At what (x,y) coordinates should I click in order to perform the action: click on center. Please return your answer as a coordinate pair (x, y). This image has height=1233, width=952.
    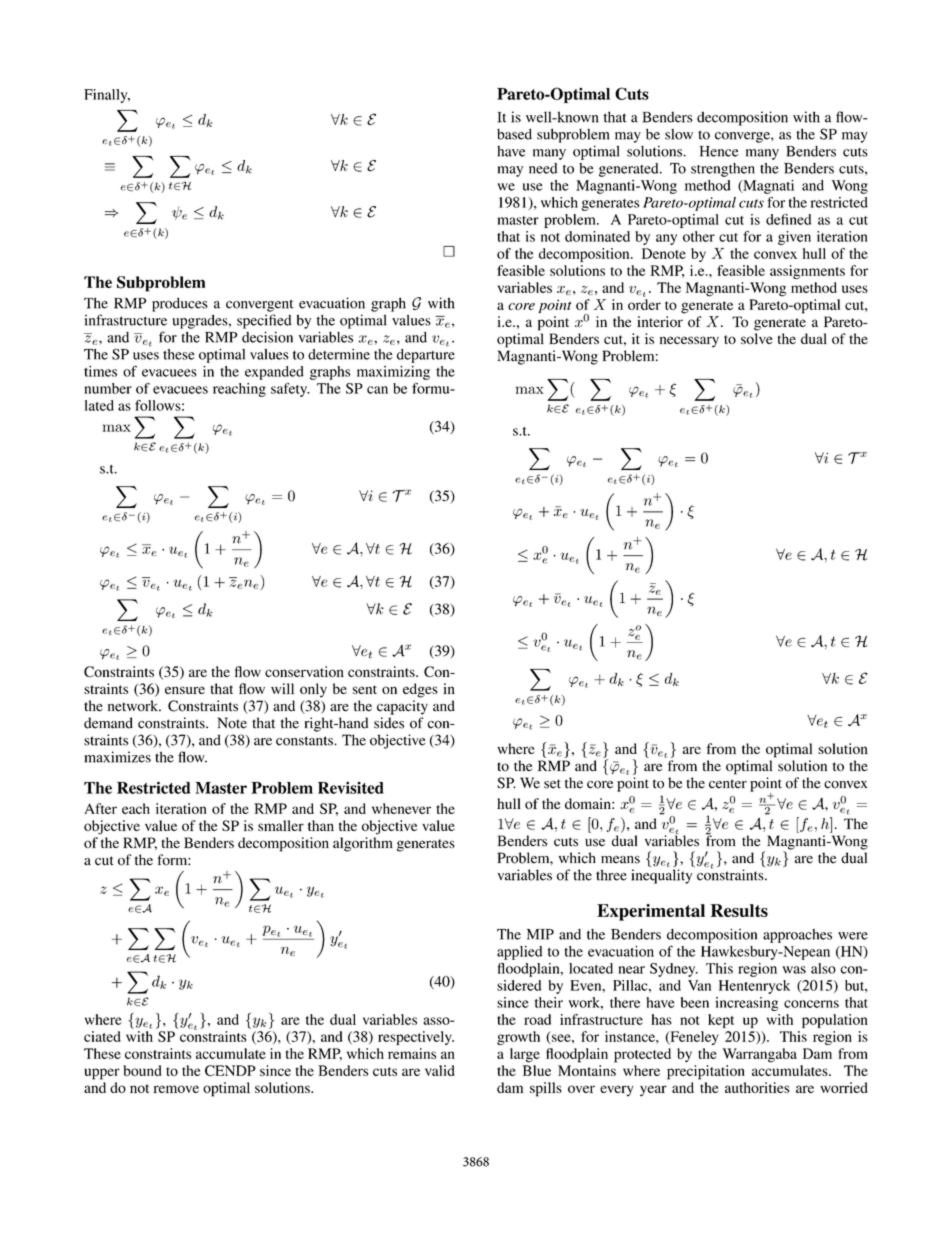
    Looking at the image, I should click on (728, 784).
